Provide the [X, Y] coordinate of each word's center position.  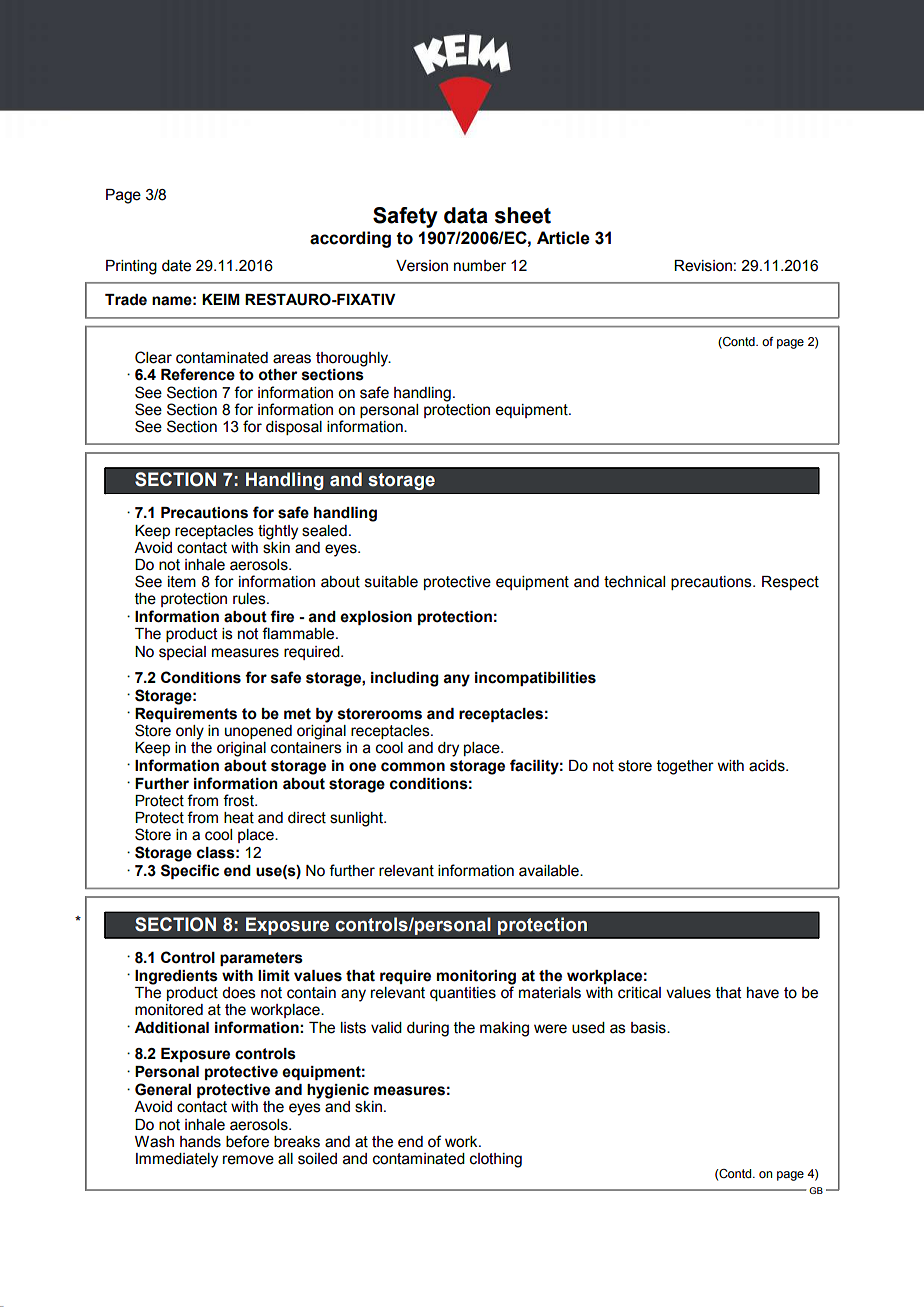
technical [634, 582]
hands [200, 1142]
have [763, 993]
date [176, 266]
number [480, 266]
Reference [198, 374]
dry [448, 749]
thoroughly [353, 359]
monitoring [476, 977]
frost [239, 800]
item [182, 582]
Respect [790, 583]
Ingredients [176, 977]
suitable [391, 582]
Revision [703, 266]
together [685, 767]
